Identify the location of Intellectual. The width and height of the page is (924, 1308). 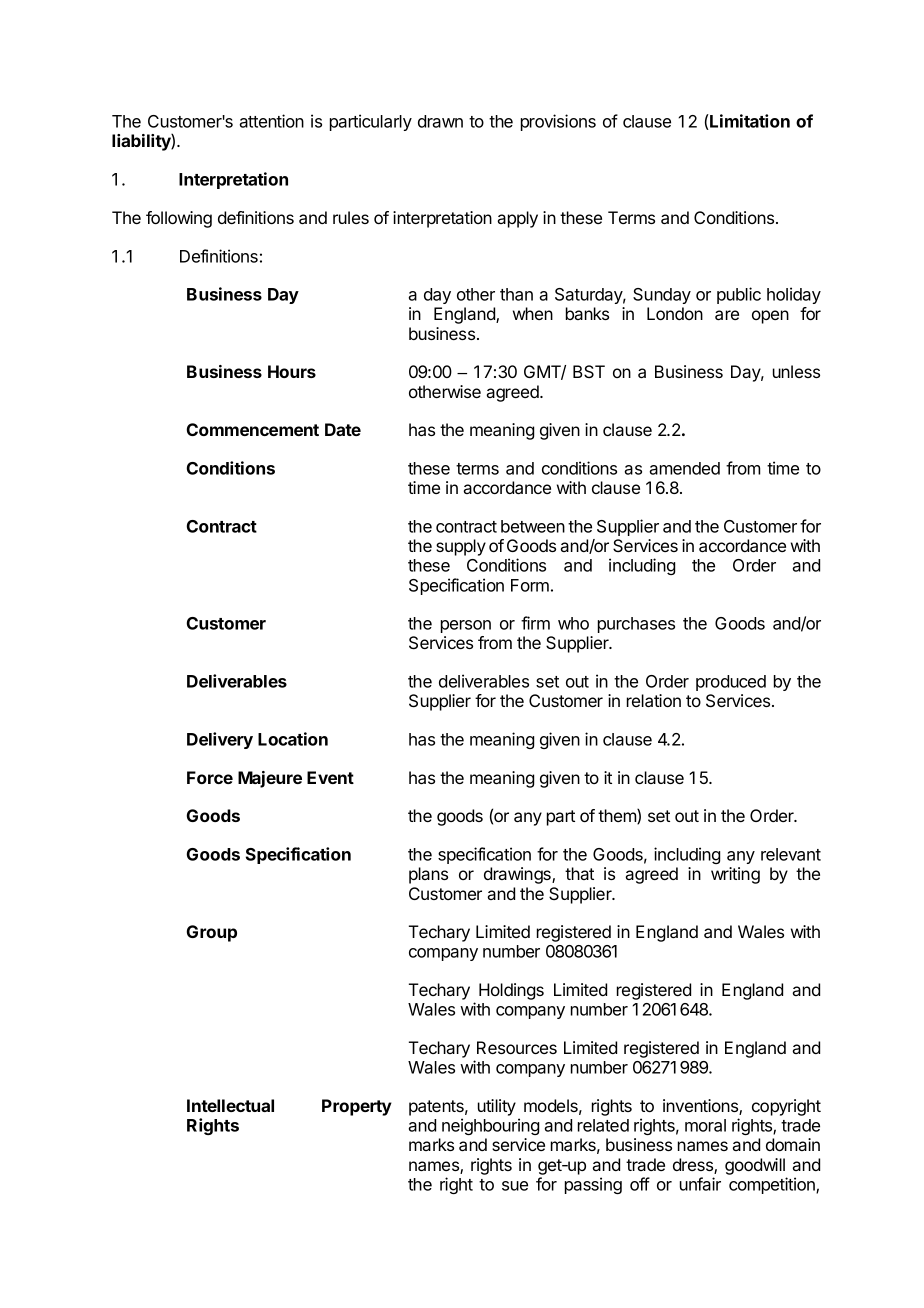
(230, 1105).
